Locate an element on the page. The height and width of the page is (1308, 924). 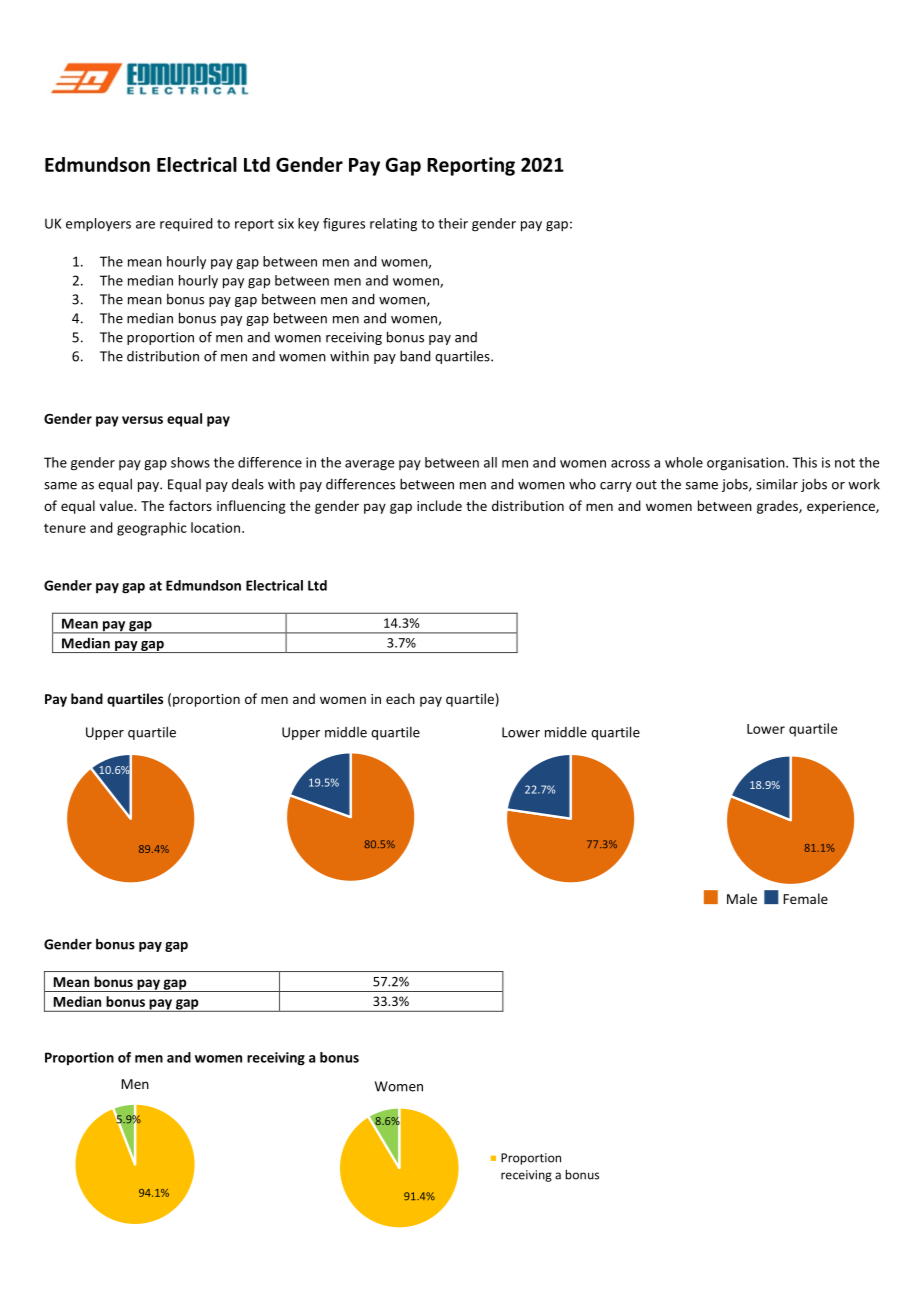
experience is located at coordinates (842, 507).
